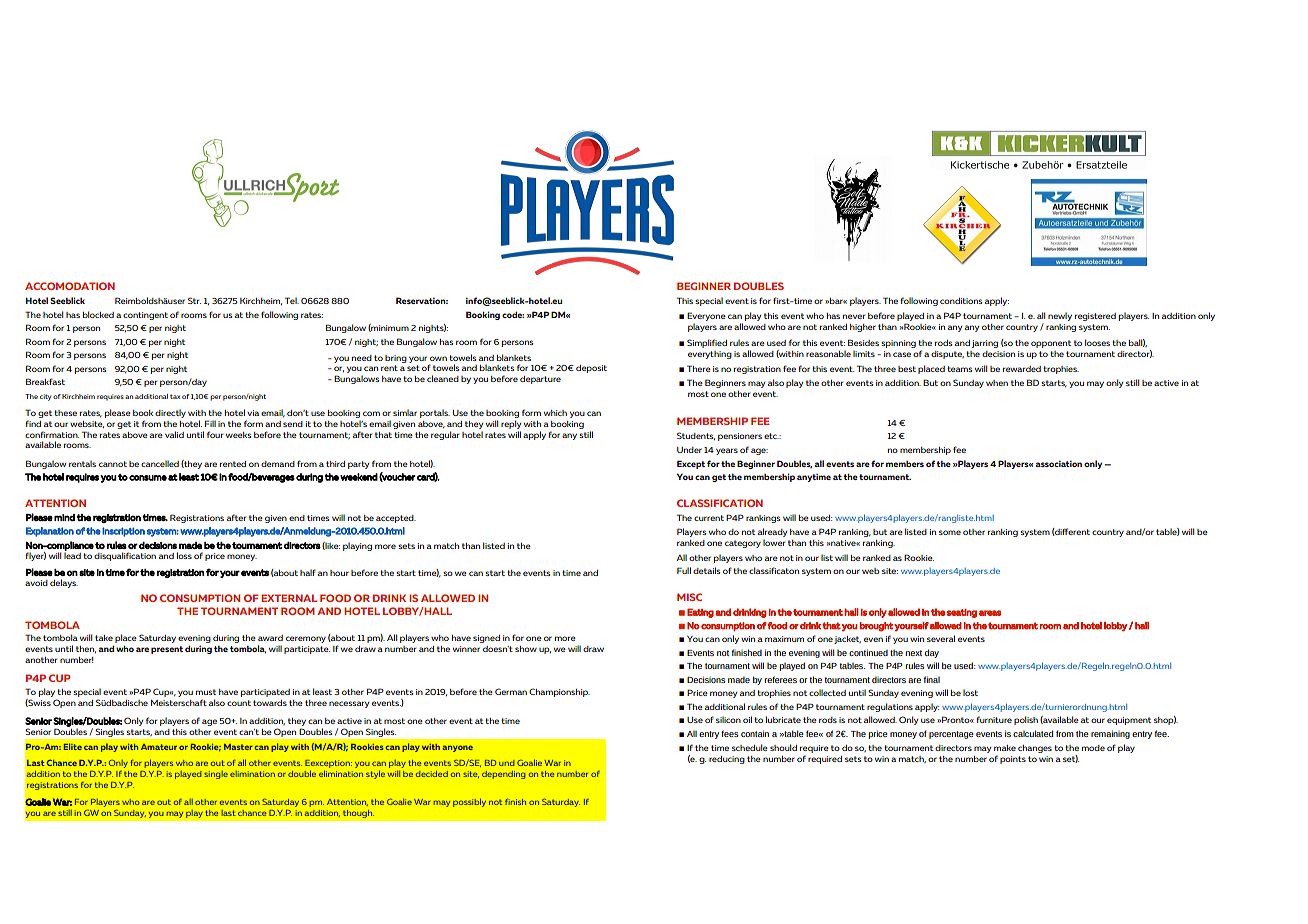 This document has width=1308, height=924. What do you see at coordinates (148, 478) in the document?
I see `consume` at bounding box center [148, 478].
